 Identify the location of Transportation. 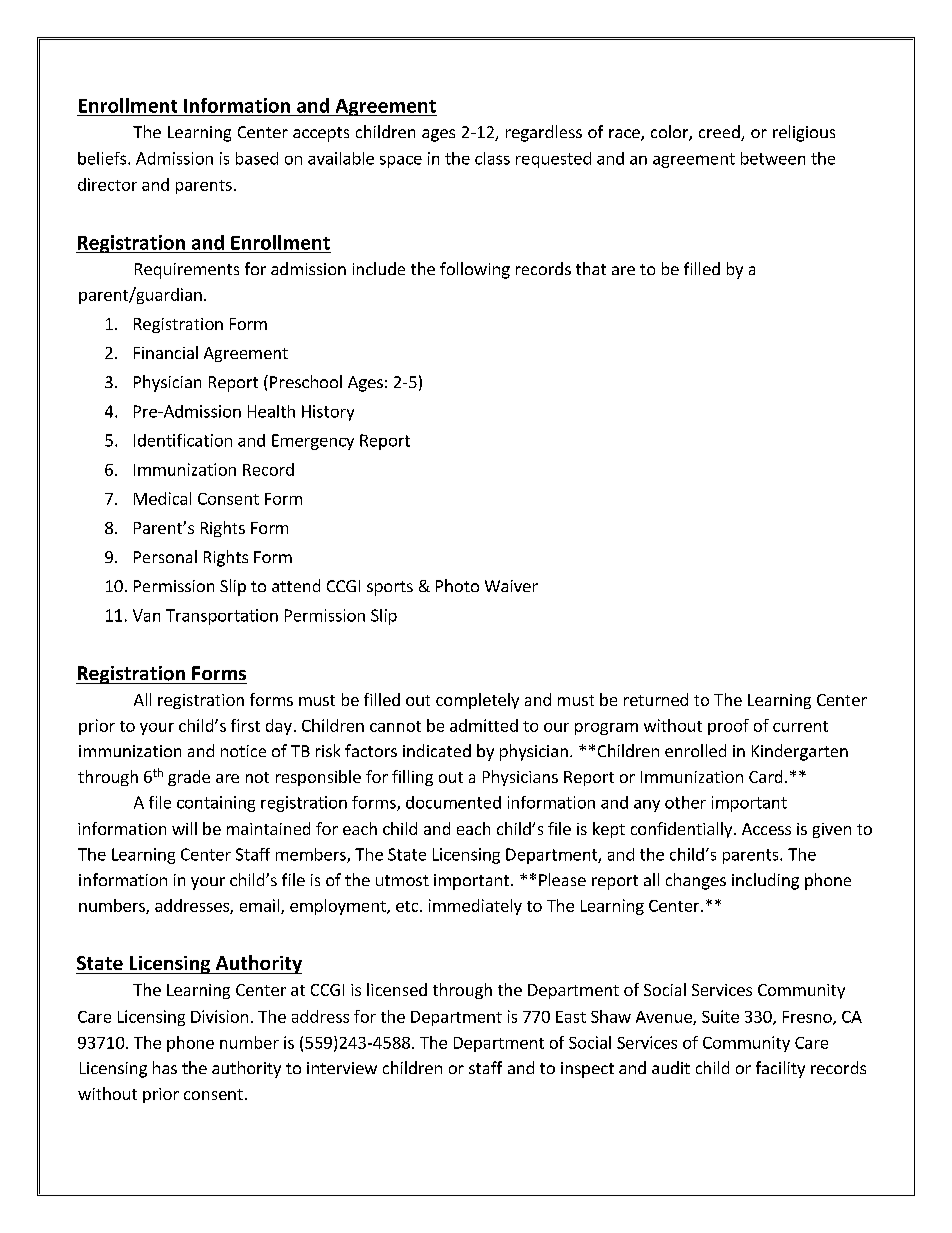
(222, 617).
